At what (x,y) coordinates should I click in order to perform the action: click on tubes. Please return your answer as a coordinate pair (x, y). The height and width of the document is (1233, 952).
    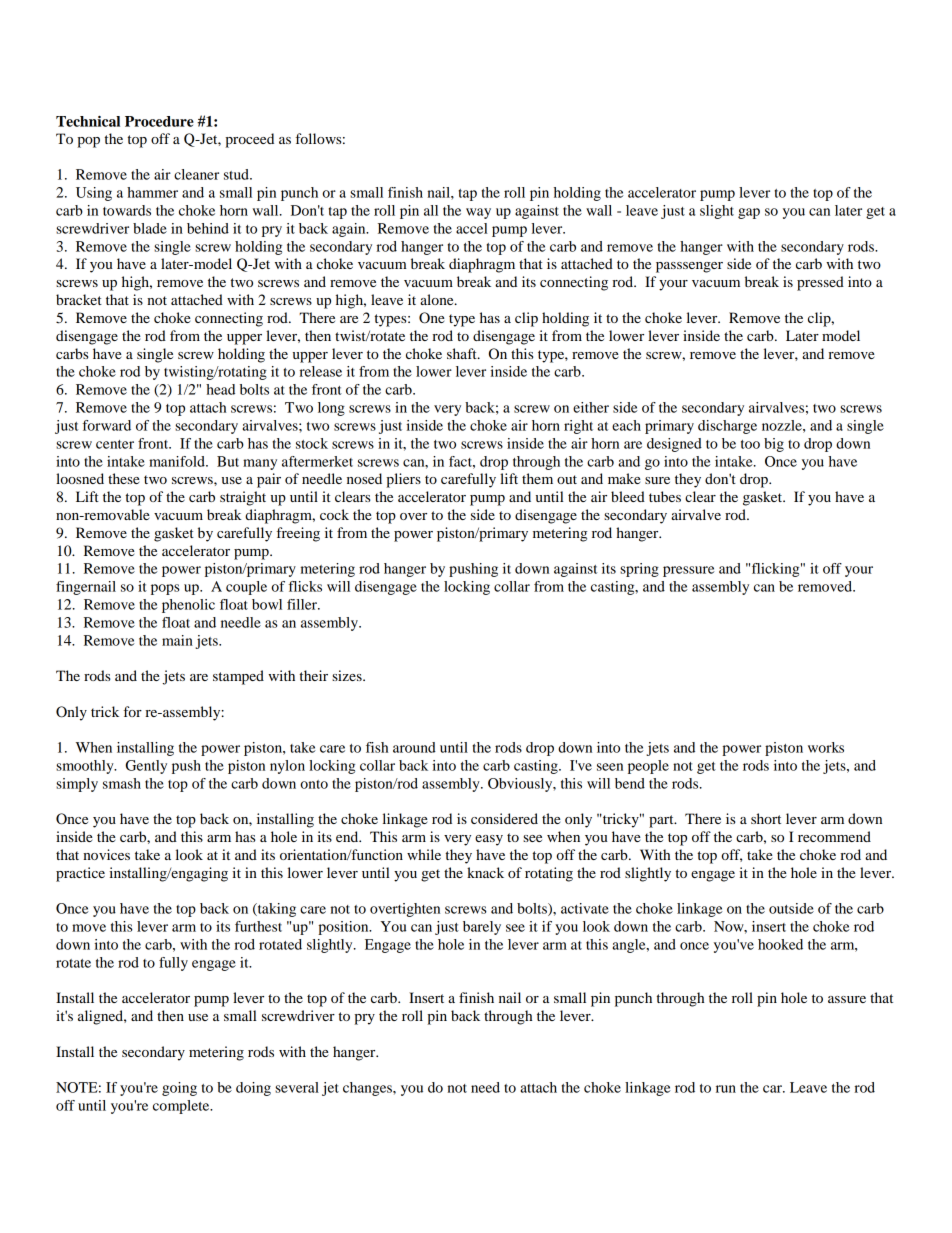
    Looking at the image, I should click on (665, 496).
